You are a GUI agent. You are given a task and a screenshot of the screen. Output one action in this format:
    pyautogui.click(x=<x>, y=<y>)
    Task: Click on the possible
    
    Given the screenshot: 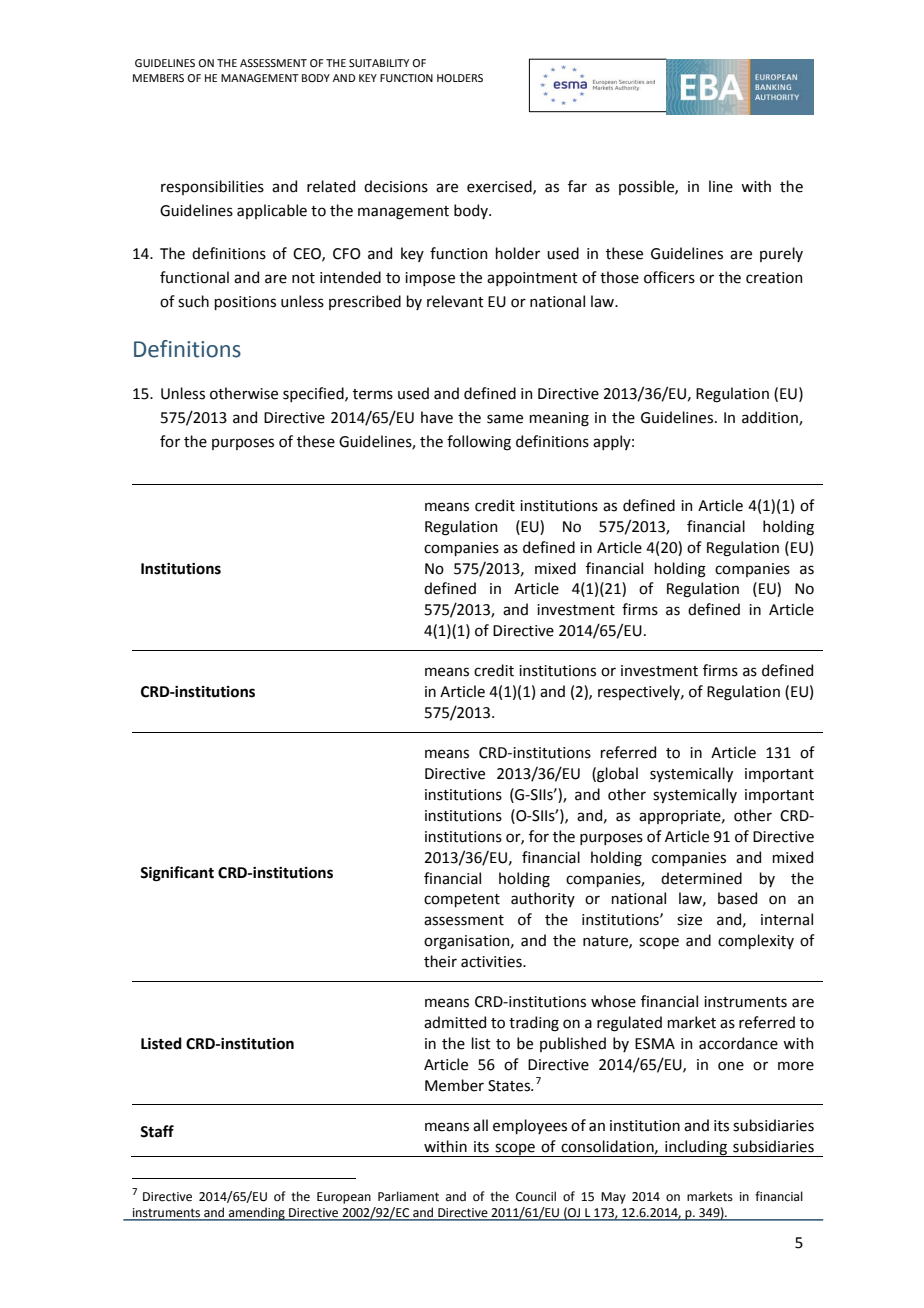 What is the action you would take?
    pyautogui.click(x=647, y=187)
